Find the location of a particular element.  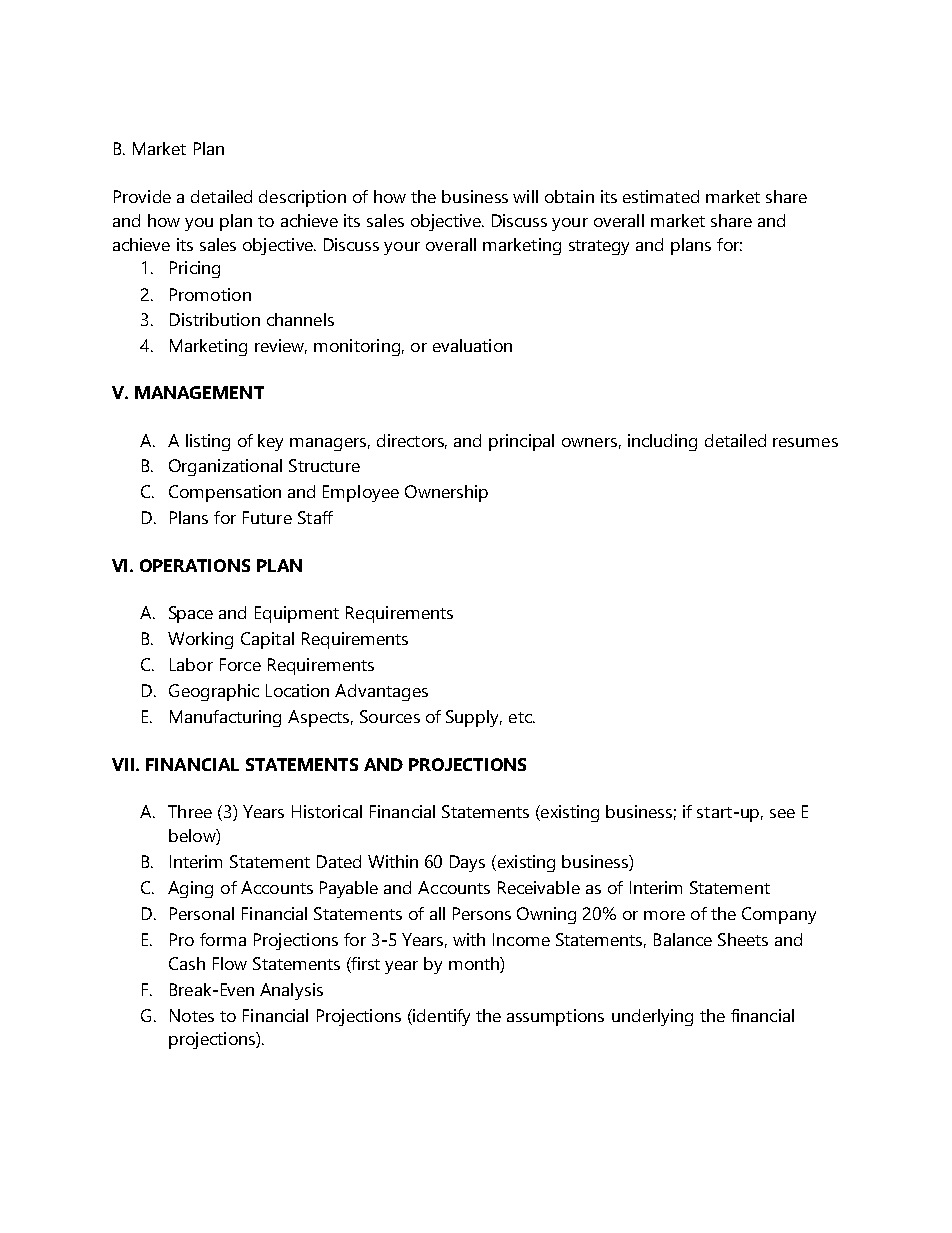

will is located at coordinates (525, 196).
